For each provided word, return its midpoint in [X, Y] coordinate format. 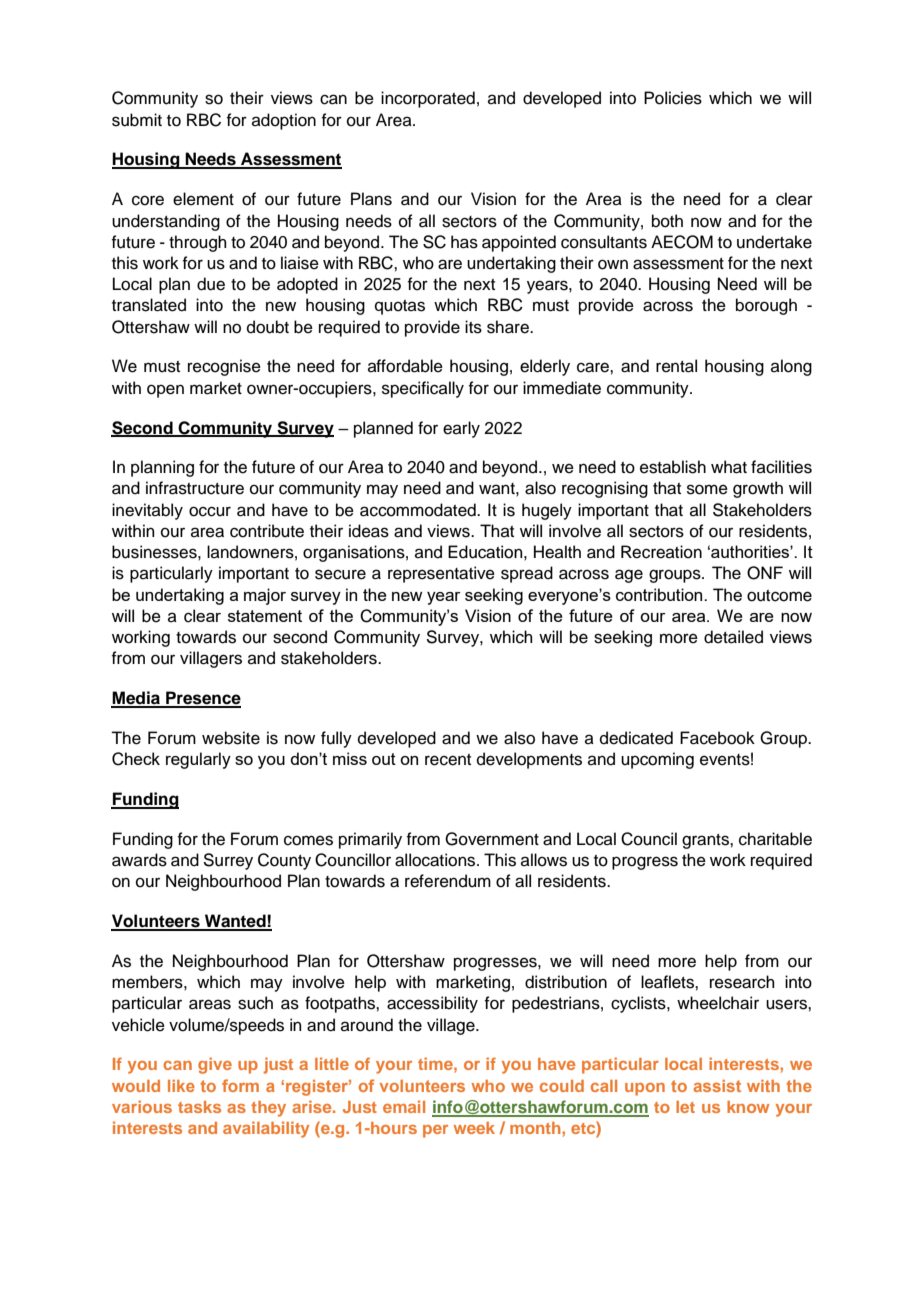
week [474, 1128]
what [729, 467]
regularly [198, 760]
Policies [673, 98]
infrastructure [195, 488]
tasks [199, 1107]
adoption [284, 121]
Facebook [717, 738]
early [461, 429]
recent [448, 760]
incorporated [428, 99]
